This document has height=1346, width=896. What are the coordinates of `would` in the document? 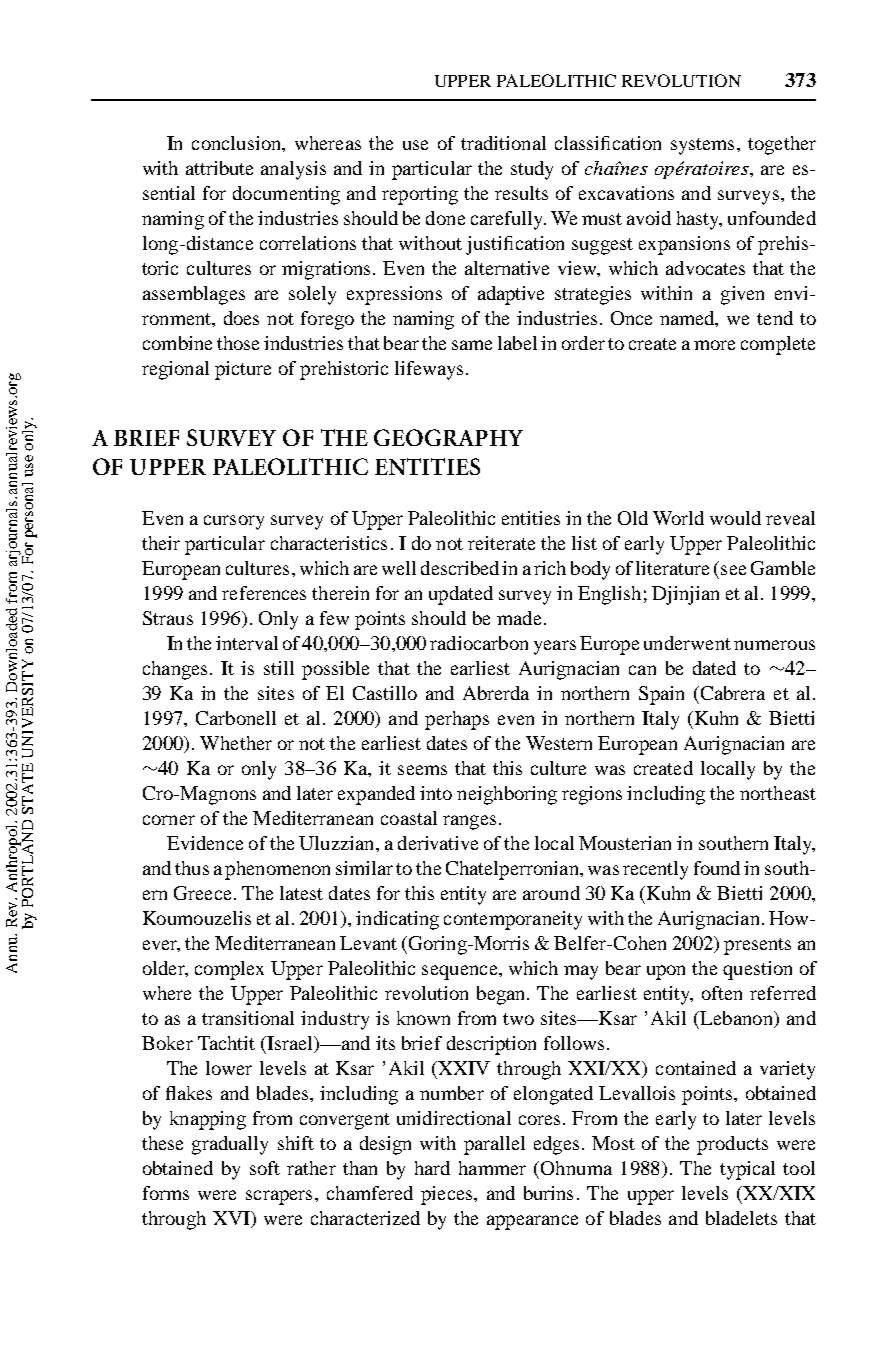 It's located at (735, 518).
